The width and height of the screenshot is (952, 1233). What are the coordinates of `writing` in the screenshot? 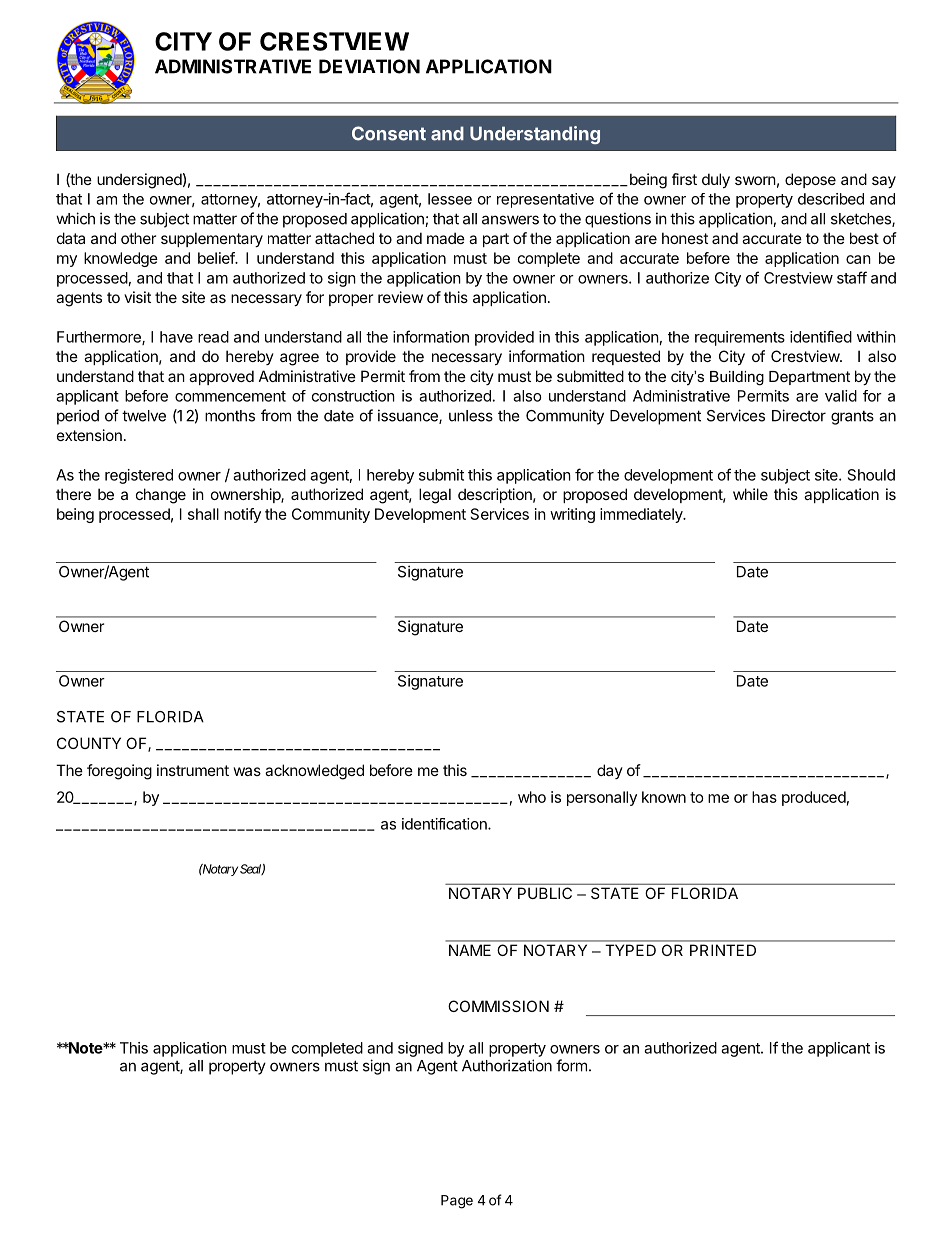 It's located at (572, 515).
